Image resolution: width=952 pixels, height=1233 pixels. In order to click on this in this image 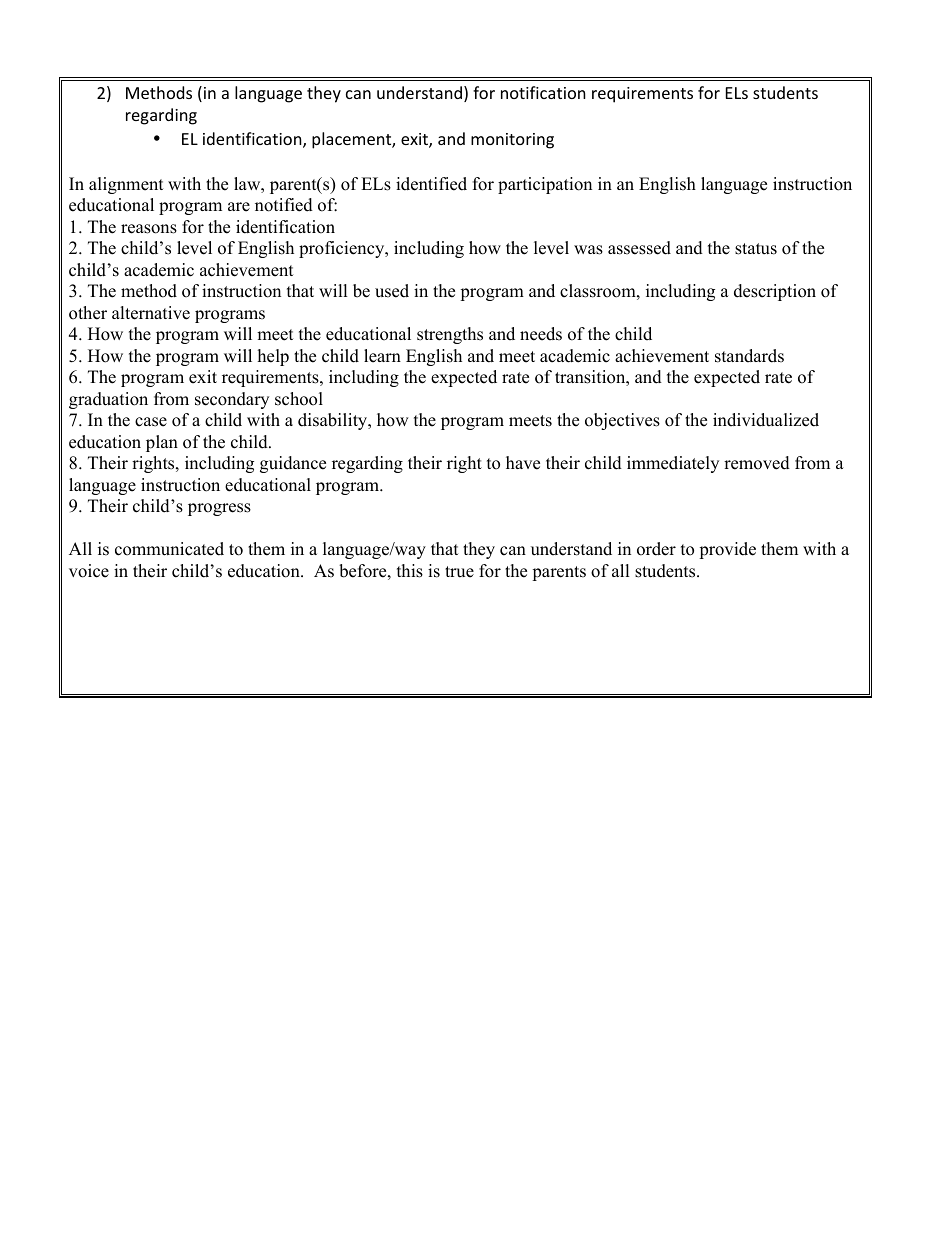, I will do `click(410, 571)`.
